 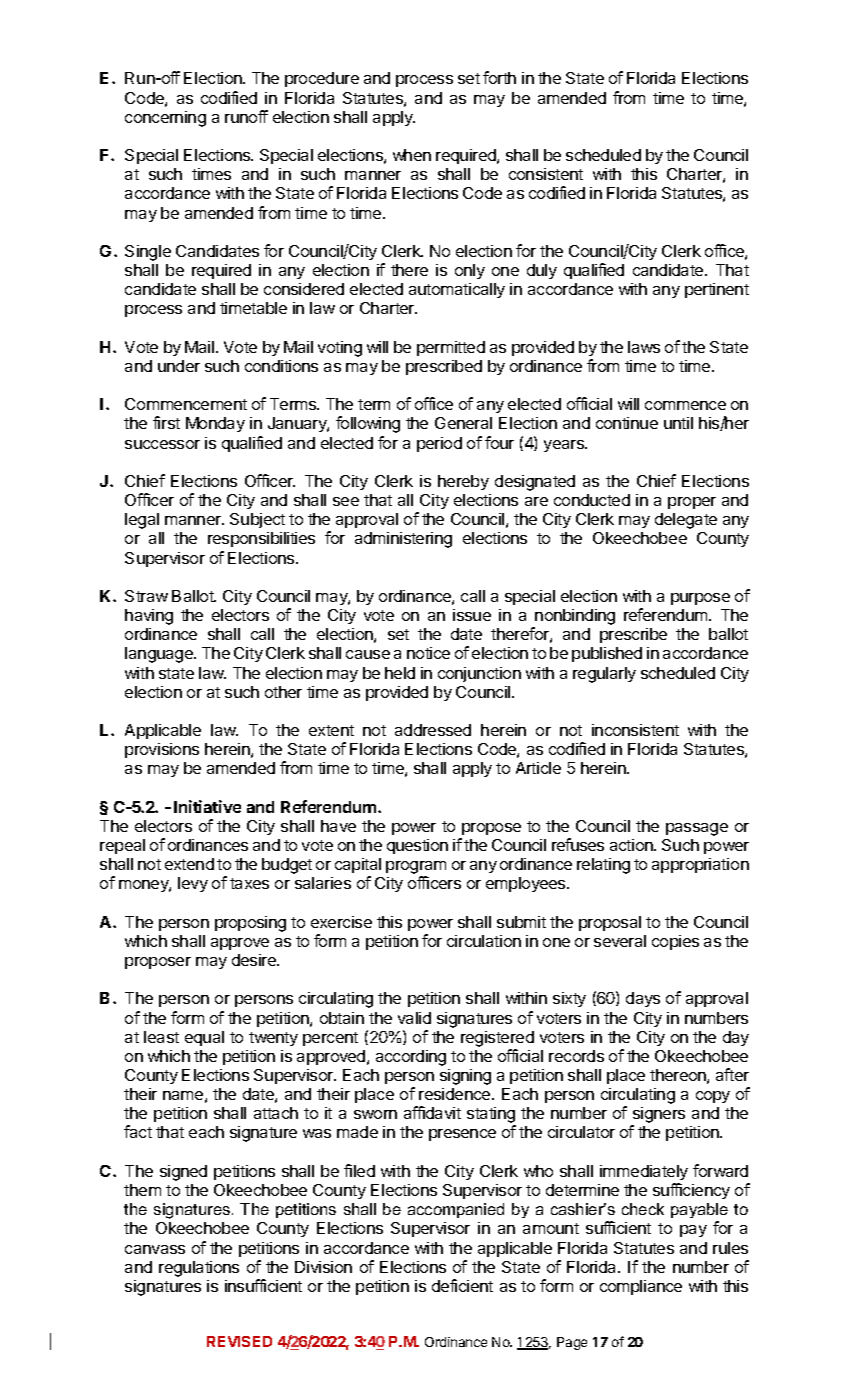 What do you see at coordinates (199, 1269) in the screenshot?
I see `regulations` at bounding box center [199, 1269].
